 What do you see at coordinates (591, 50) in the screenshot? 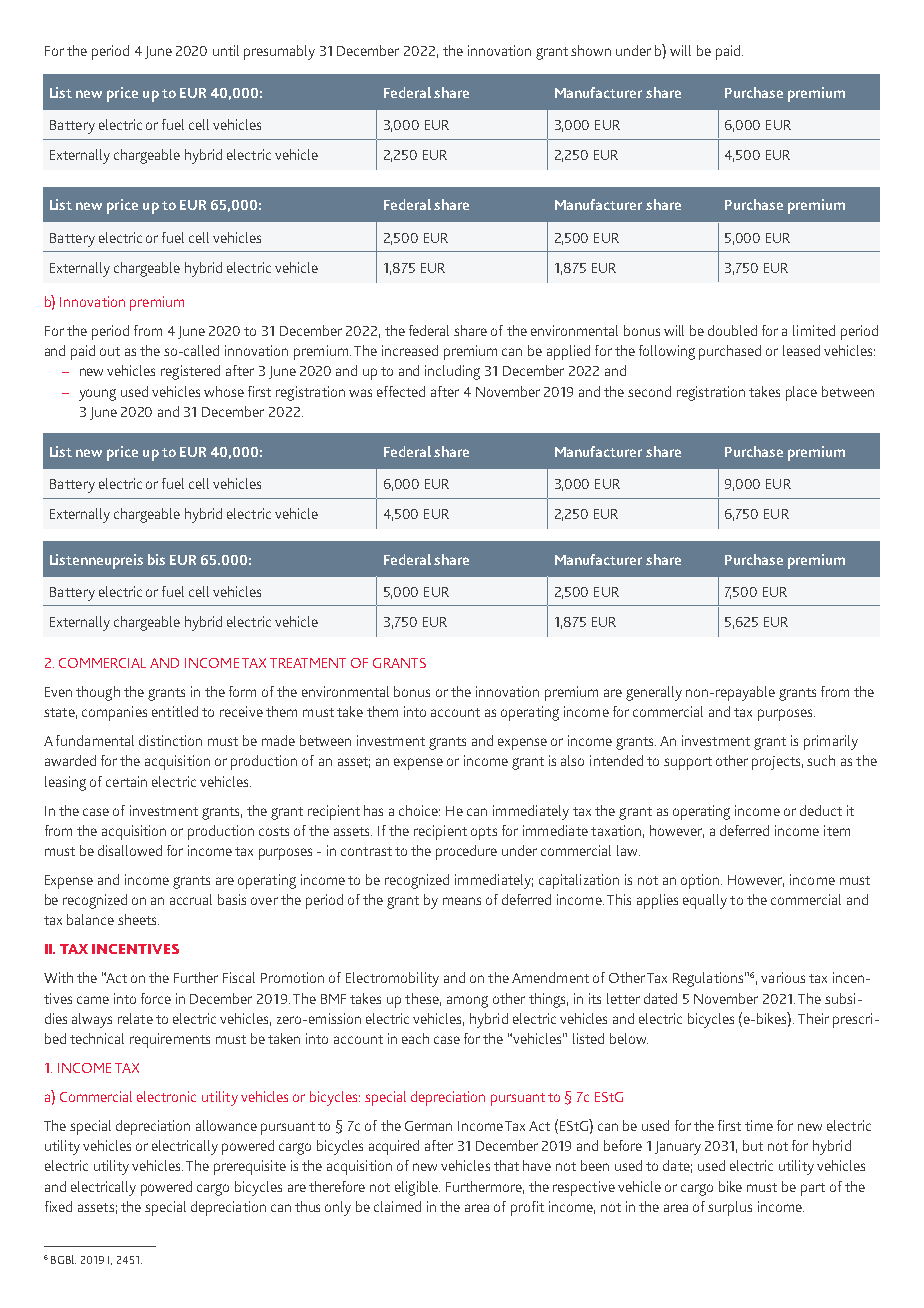
I see `shown` at bounding box center [591, 50].
